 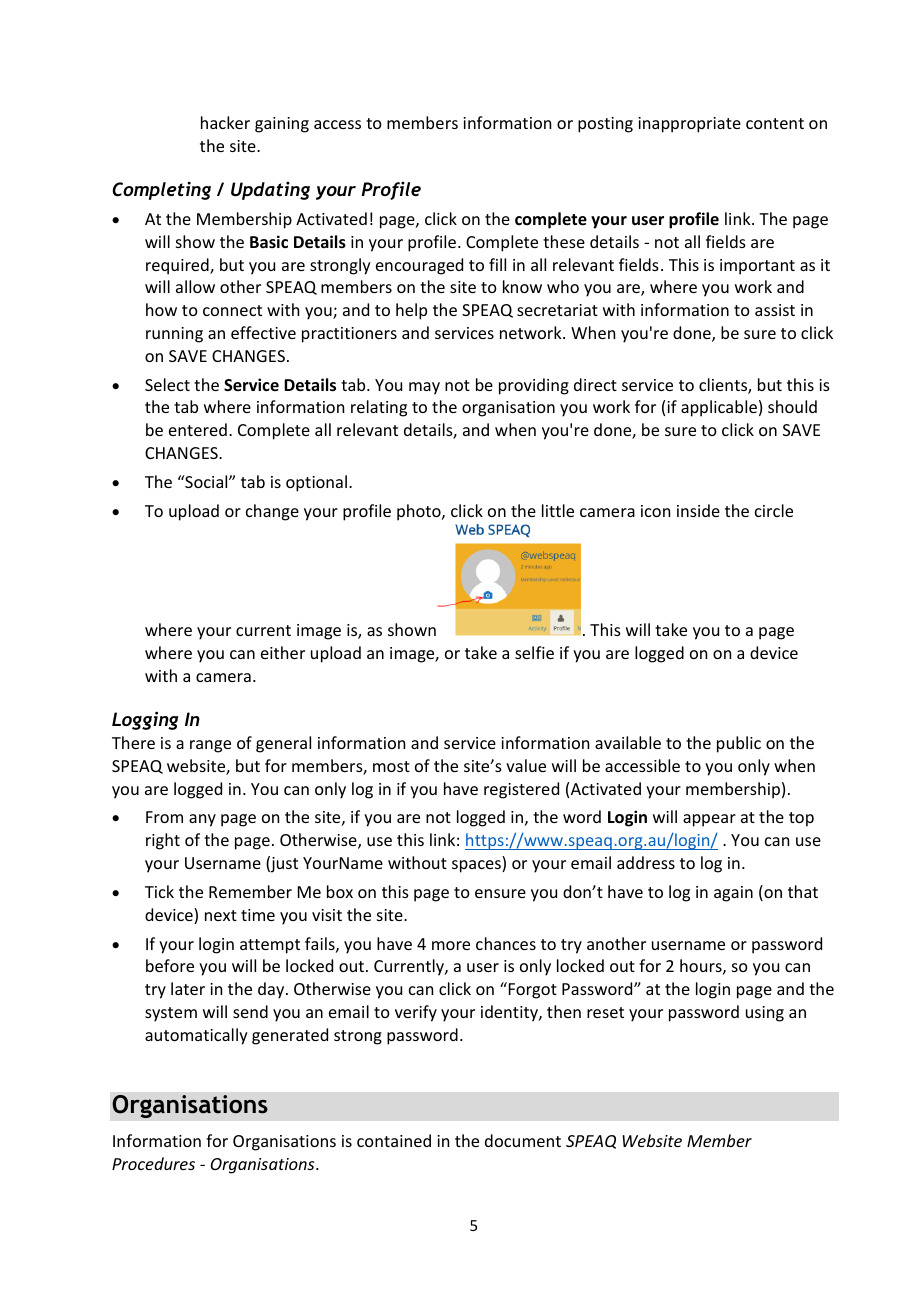 What do you see at coordinates (523, 1140) in the image?
I see `document` at bounding box center [523, 1140].
